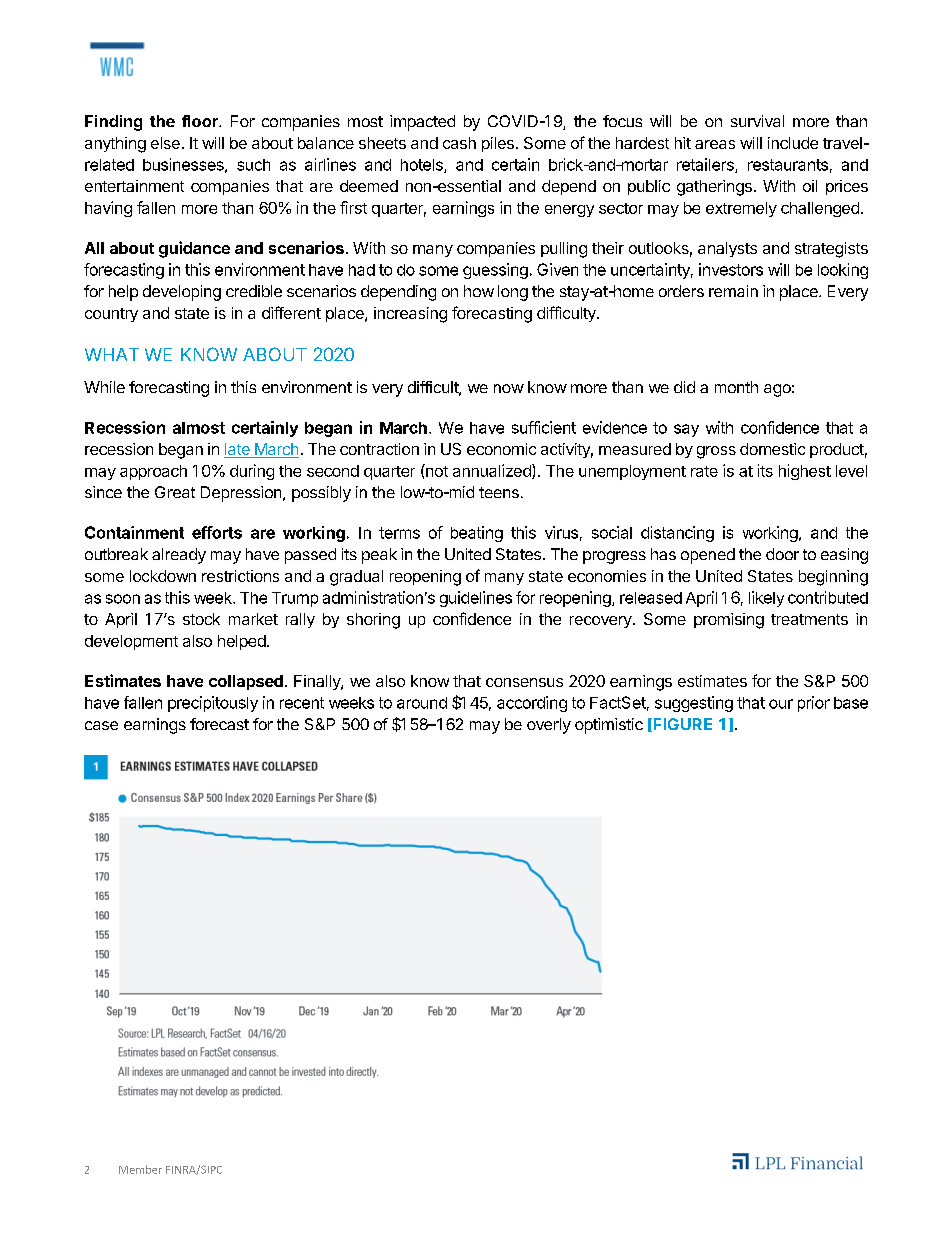 The height and width of the image is (1233, 952). What do you see at coordinates (609, 726) in the image?
I see `optimistic` at bounding box center [609, 726].
